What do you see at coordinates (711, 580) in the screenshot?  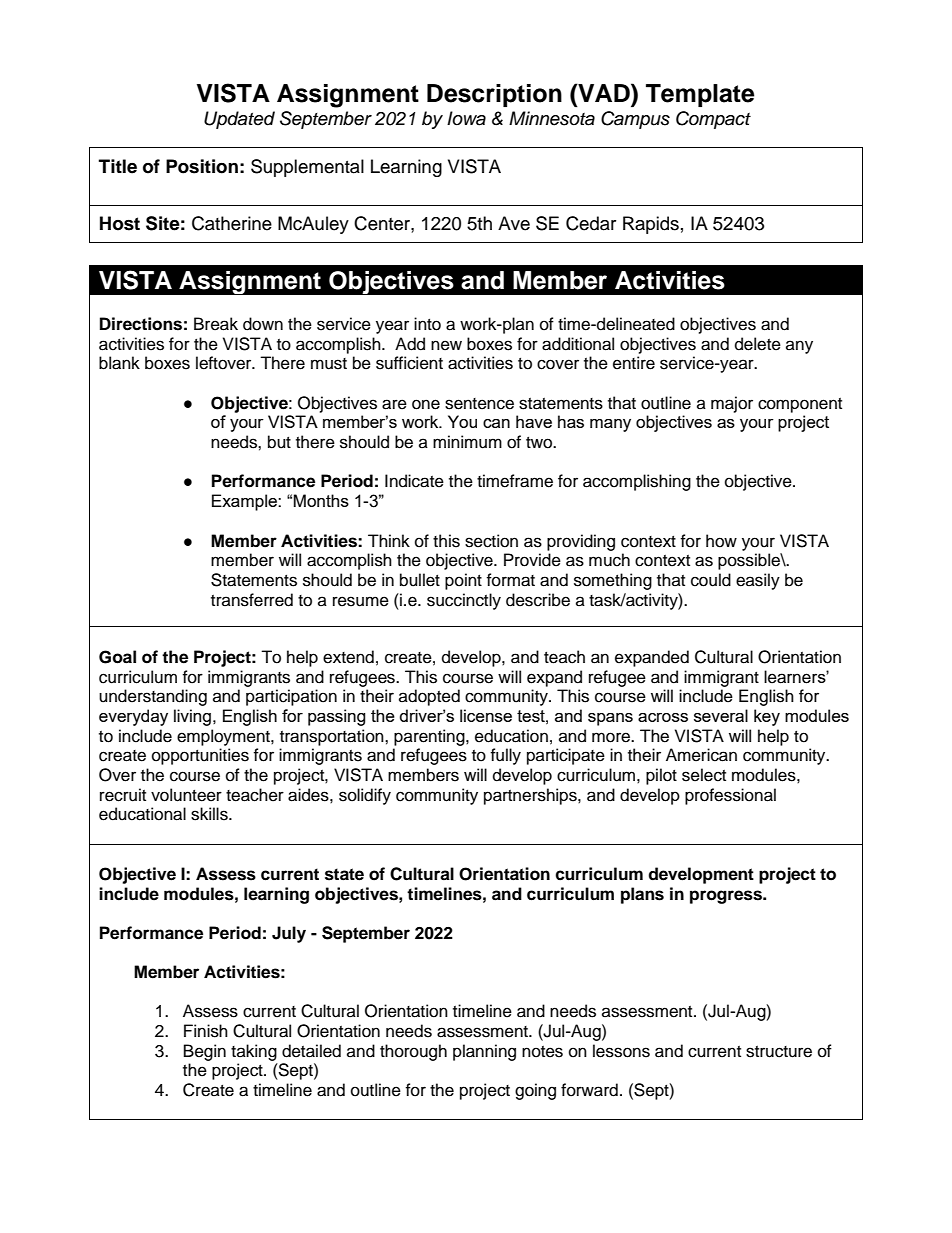 I see `could` at bounding box center [711, 580].
